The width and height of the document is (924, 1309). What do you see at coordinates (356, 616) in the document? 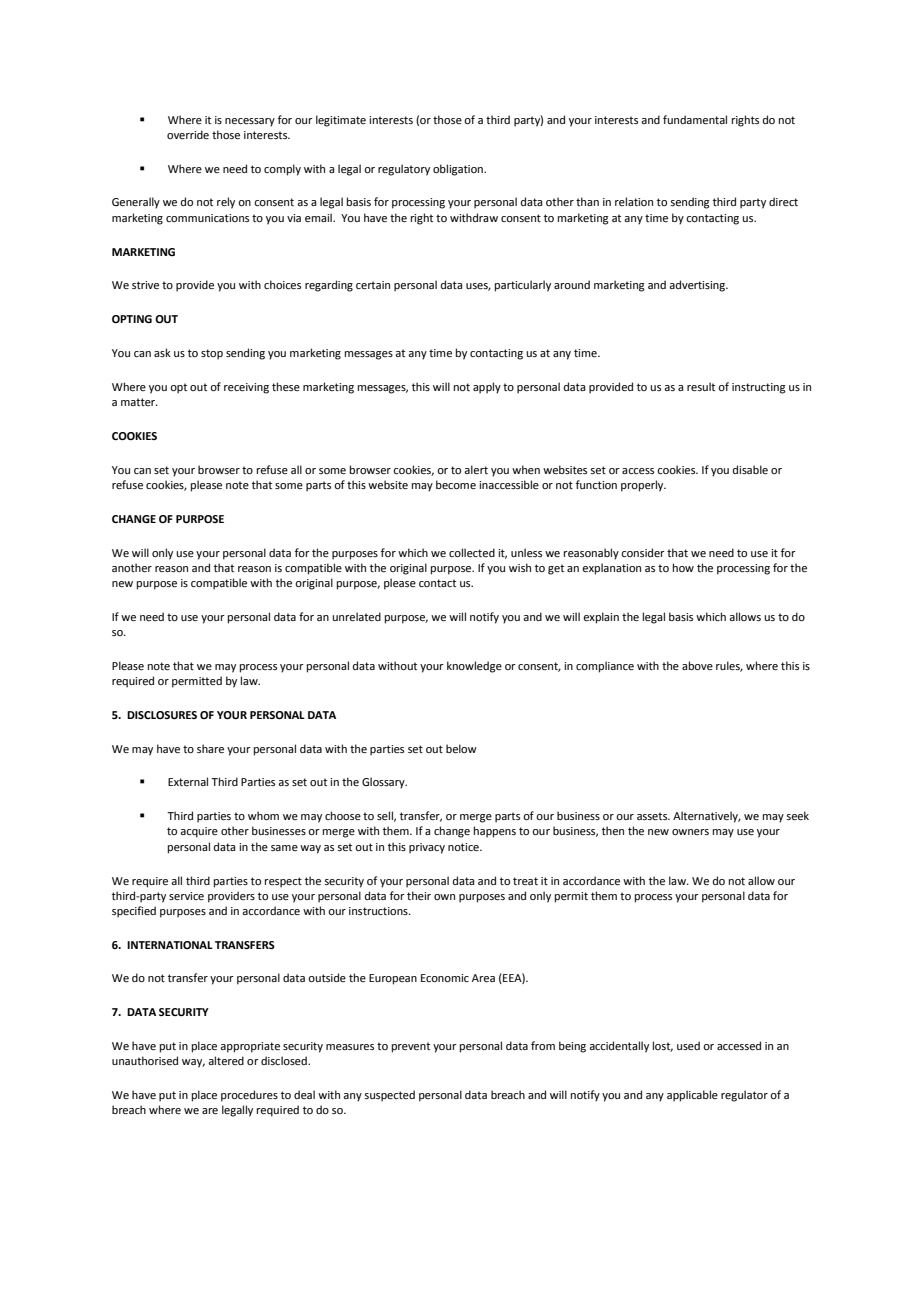
I see `unrelated` at bounding box center [356, 616].
